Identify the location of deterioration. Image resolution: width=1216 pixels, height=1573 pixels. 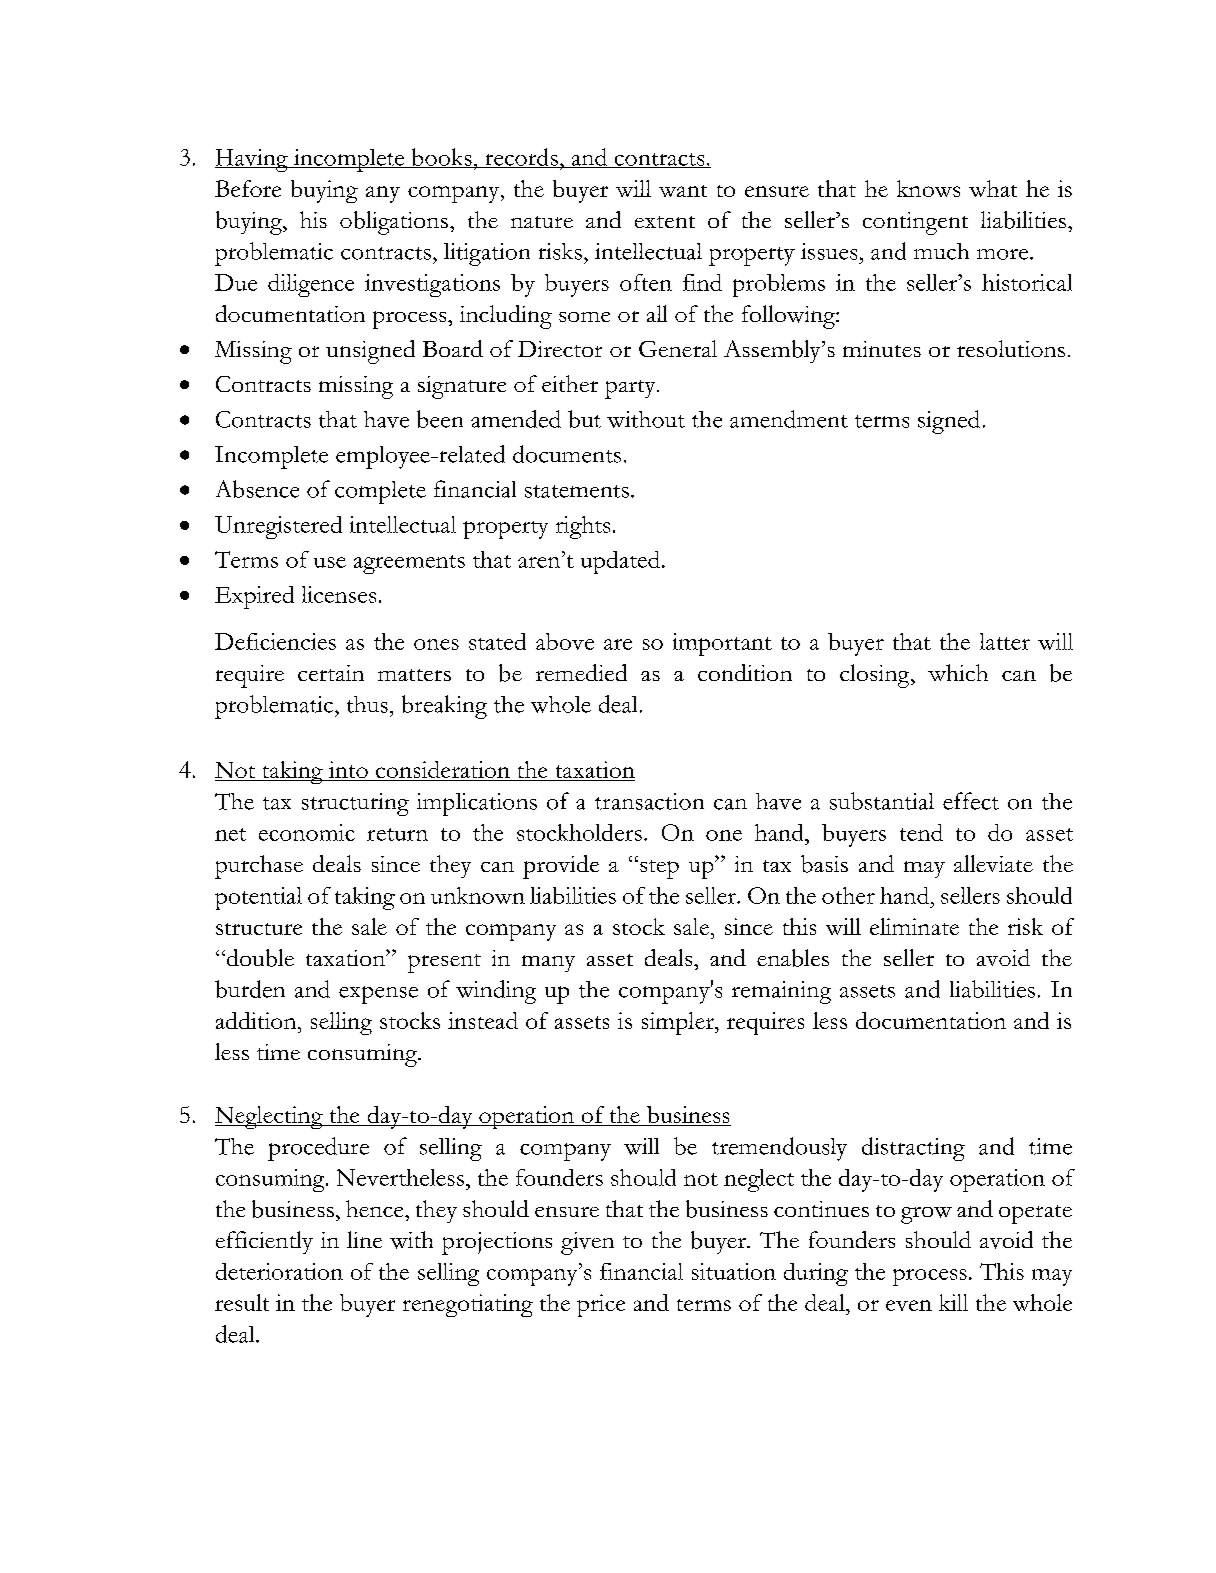
(279, 1271).
